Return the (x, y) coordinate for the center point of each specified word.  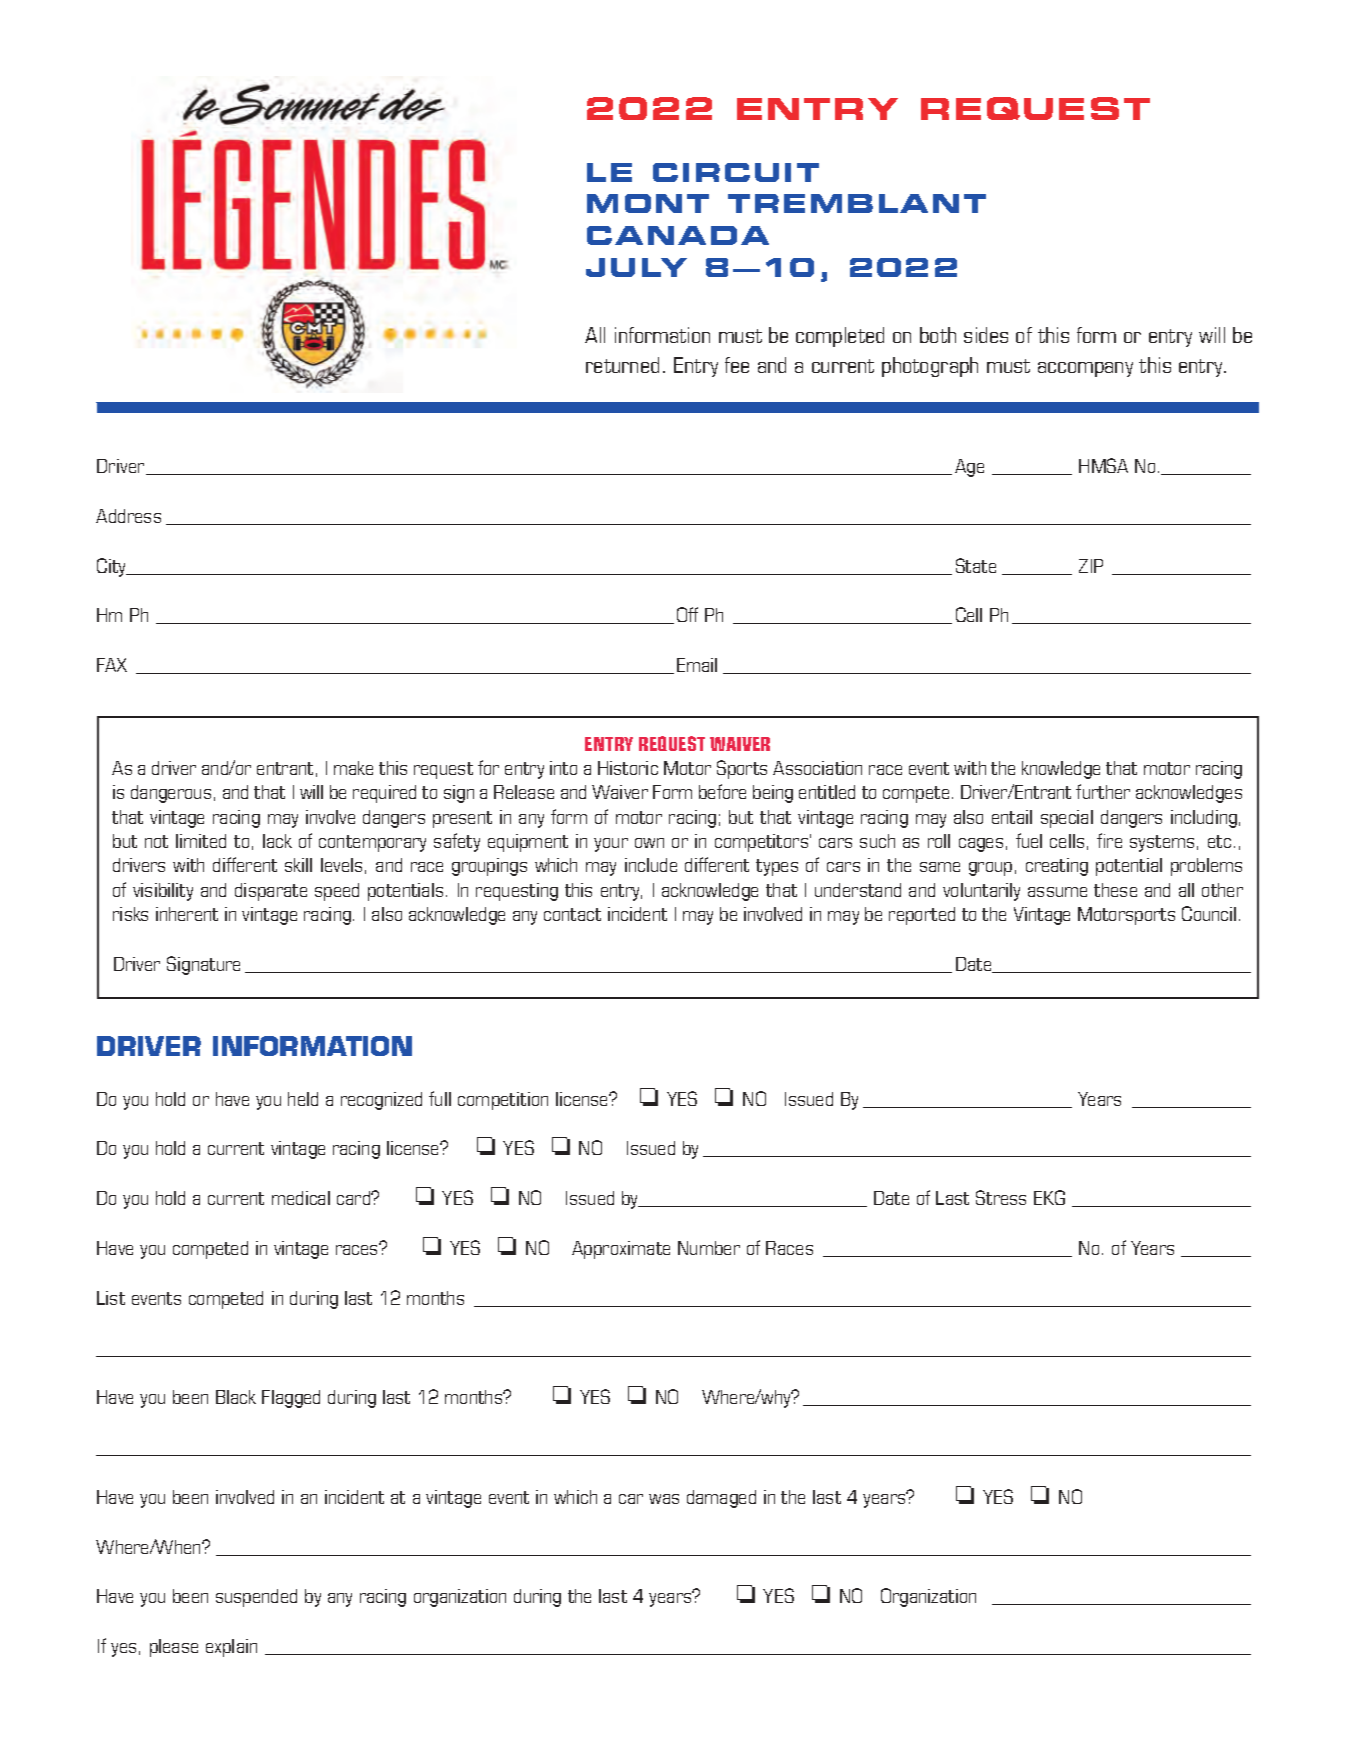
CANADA (678, 235)
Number (709, 1248)
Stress (1001, 1197)
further (1103, 791)
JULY (636, 267)
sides (986, 335)
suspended (256, 1598)
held (303, 1099)
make (353, 768)
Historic (628, 768)
